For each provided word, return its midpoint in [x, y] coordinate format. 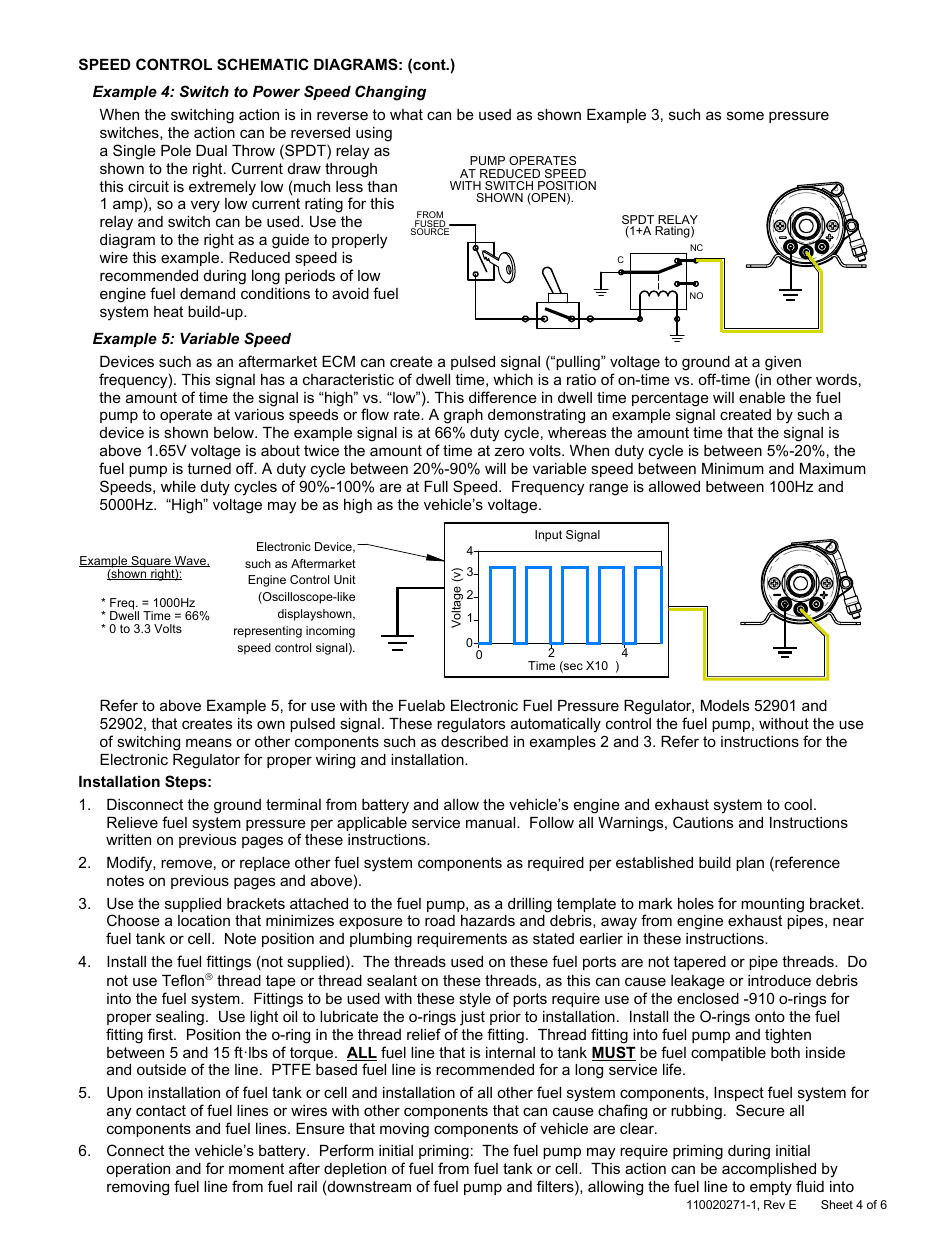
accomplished [769, 1170]
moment [256, 1168]
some [745, 115]
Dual [211, 150]
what [406, 114]
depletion [355, 1170]
